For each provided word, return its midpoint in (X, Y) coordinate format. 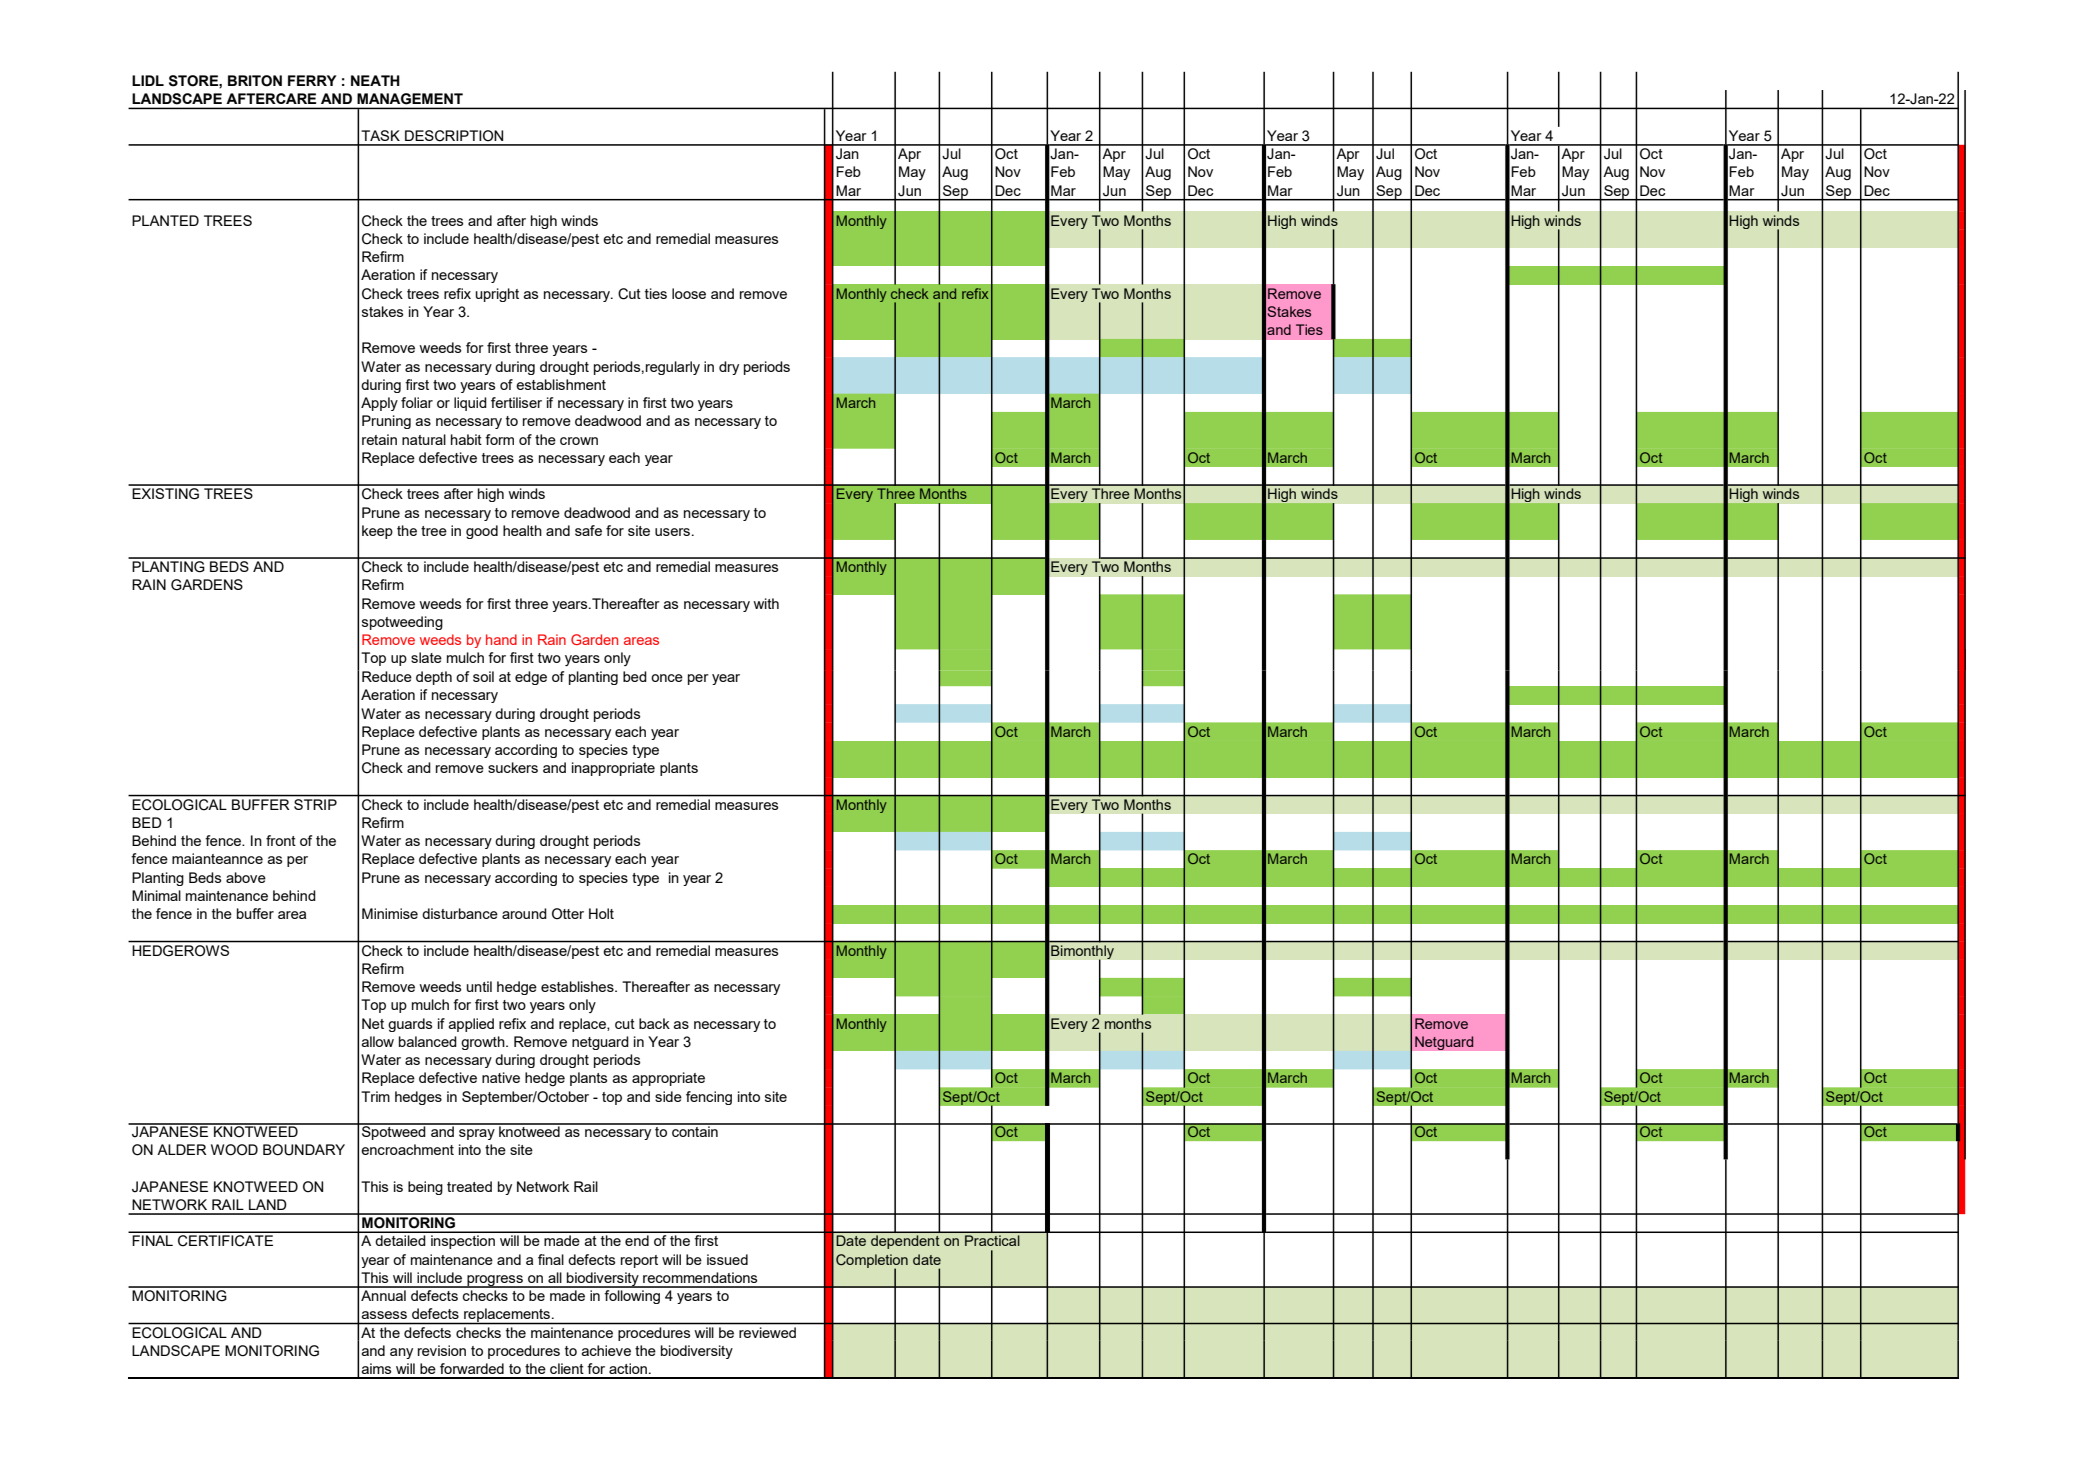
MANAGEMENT (410, 98)
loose (689, 293)
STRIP (315, 804)
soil (483, 676)
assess (384, 1315)
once (667, 678)
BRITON (255, 81)
